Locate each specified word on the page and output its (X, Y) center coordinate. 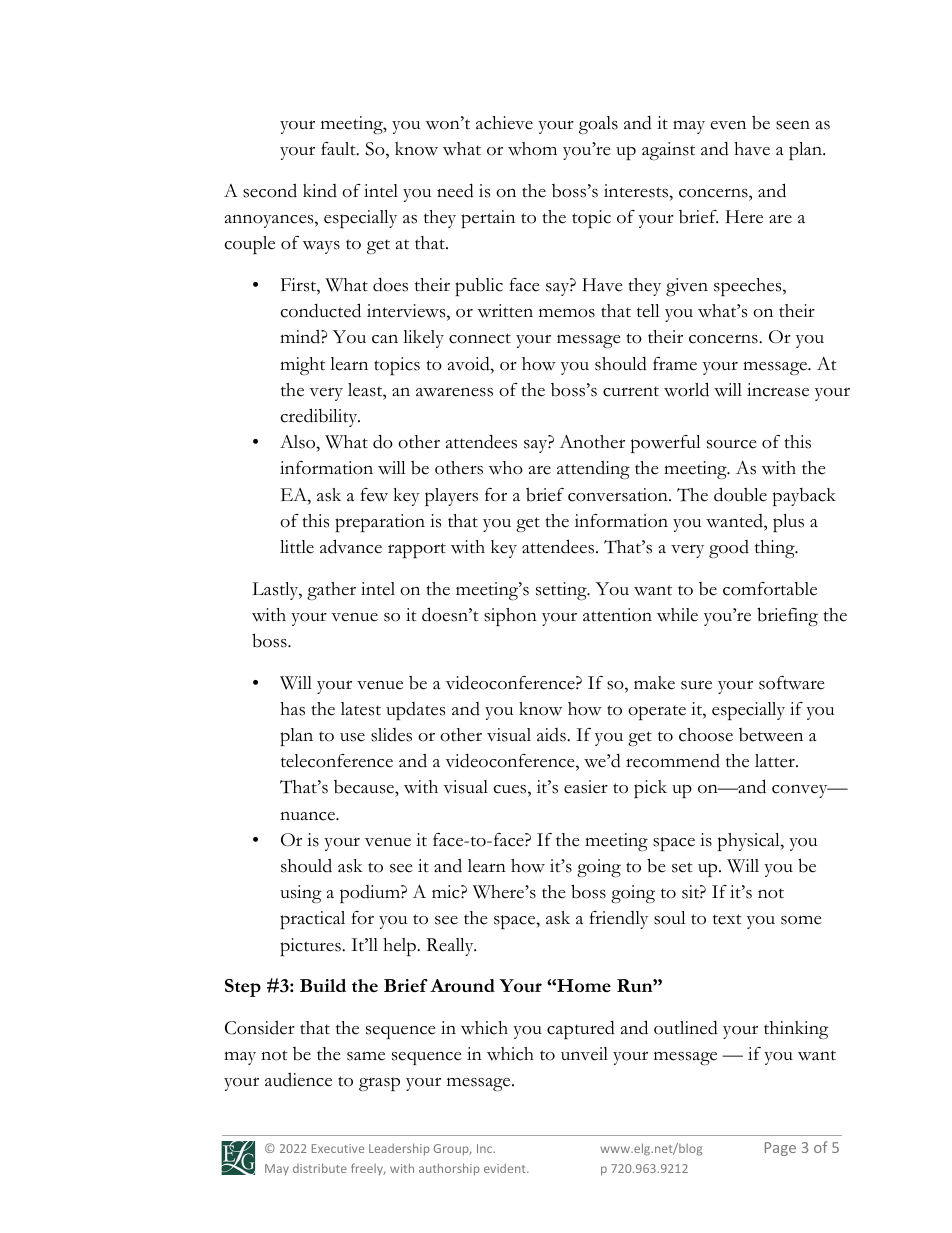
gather (331, 591)
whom (532, 149)
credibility (320, 417)
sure (696, 685)
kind (320, 191)
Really (451, 947)
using (301, 894)
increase (778, 390)
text (727, 919)
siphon (510, 617)
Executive (338, 1148)
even (728, 125)
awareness (454, 392)
